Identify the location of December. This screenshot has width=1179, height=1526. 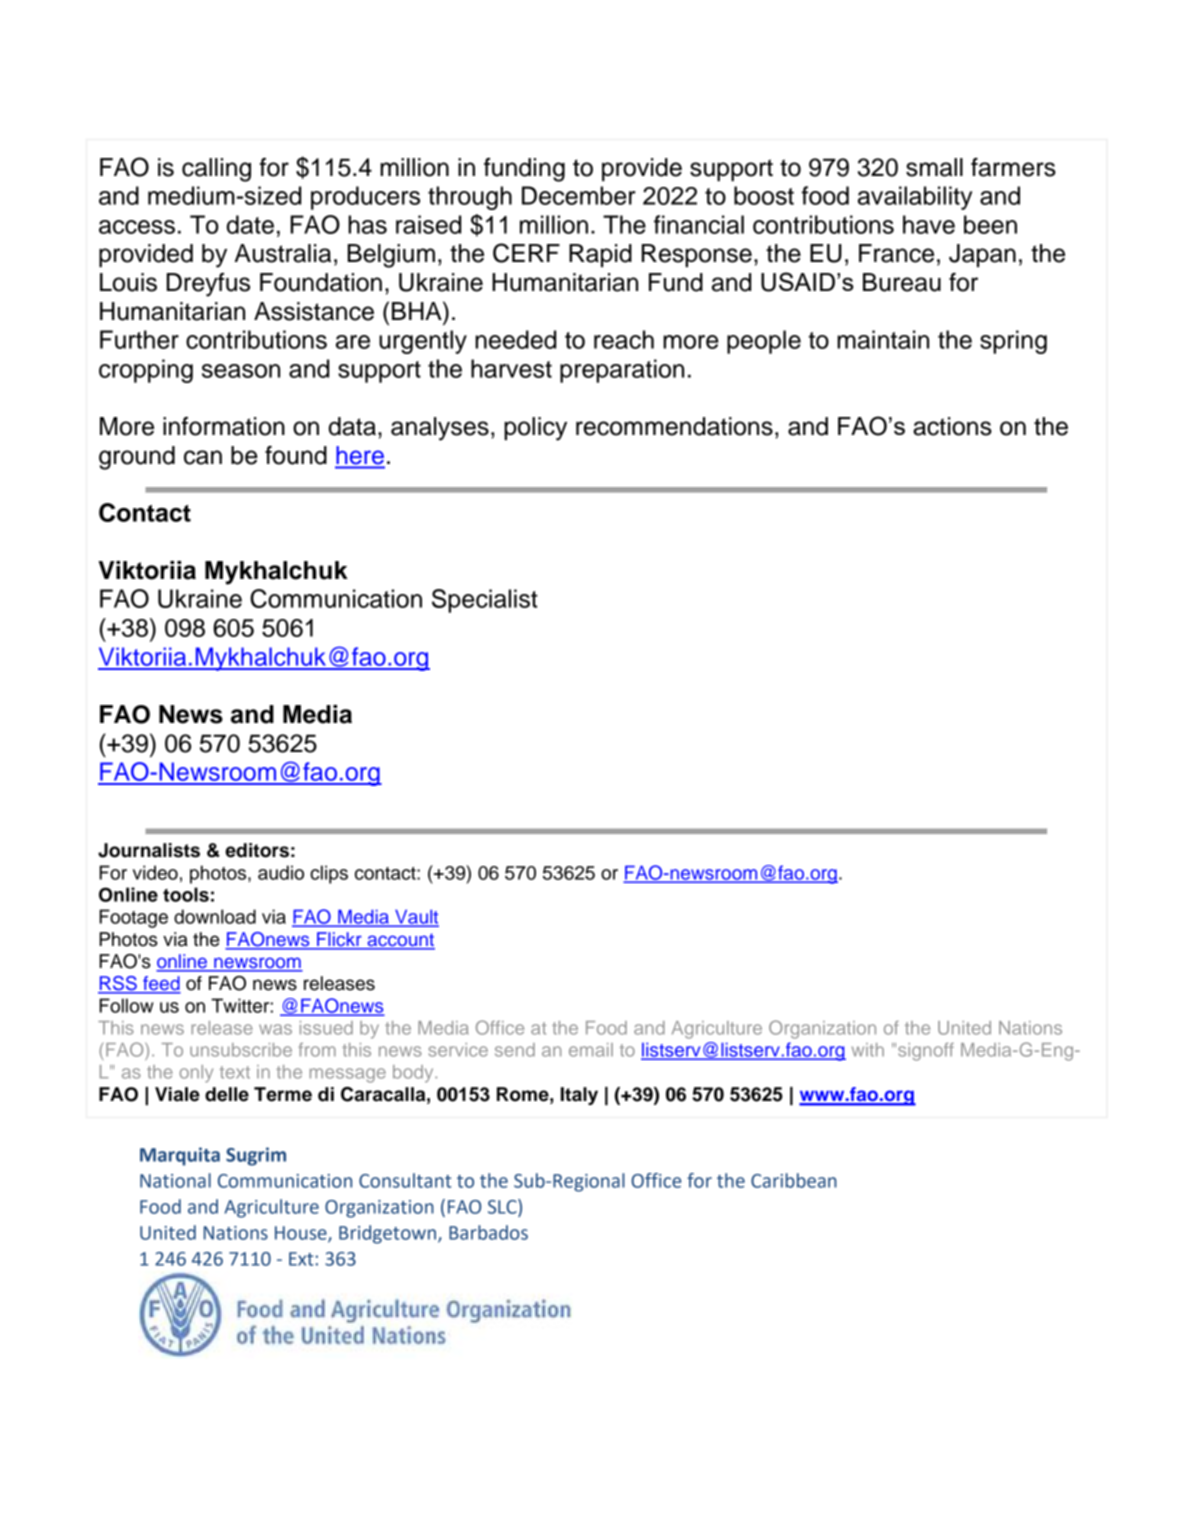
(579, 195).
